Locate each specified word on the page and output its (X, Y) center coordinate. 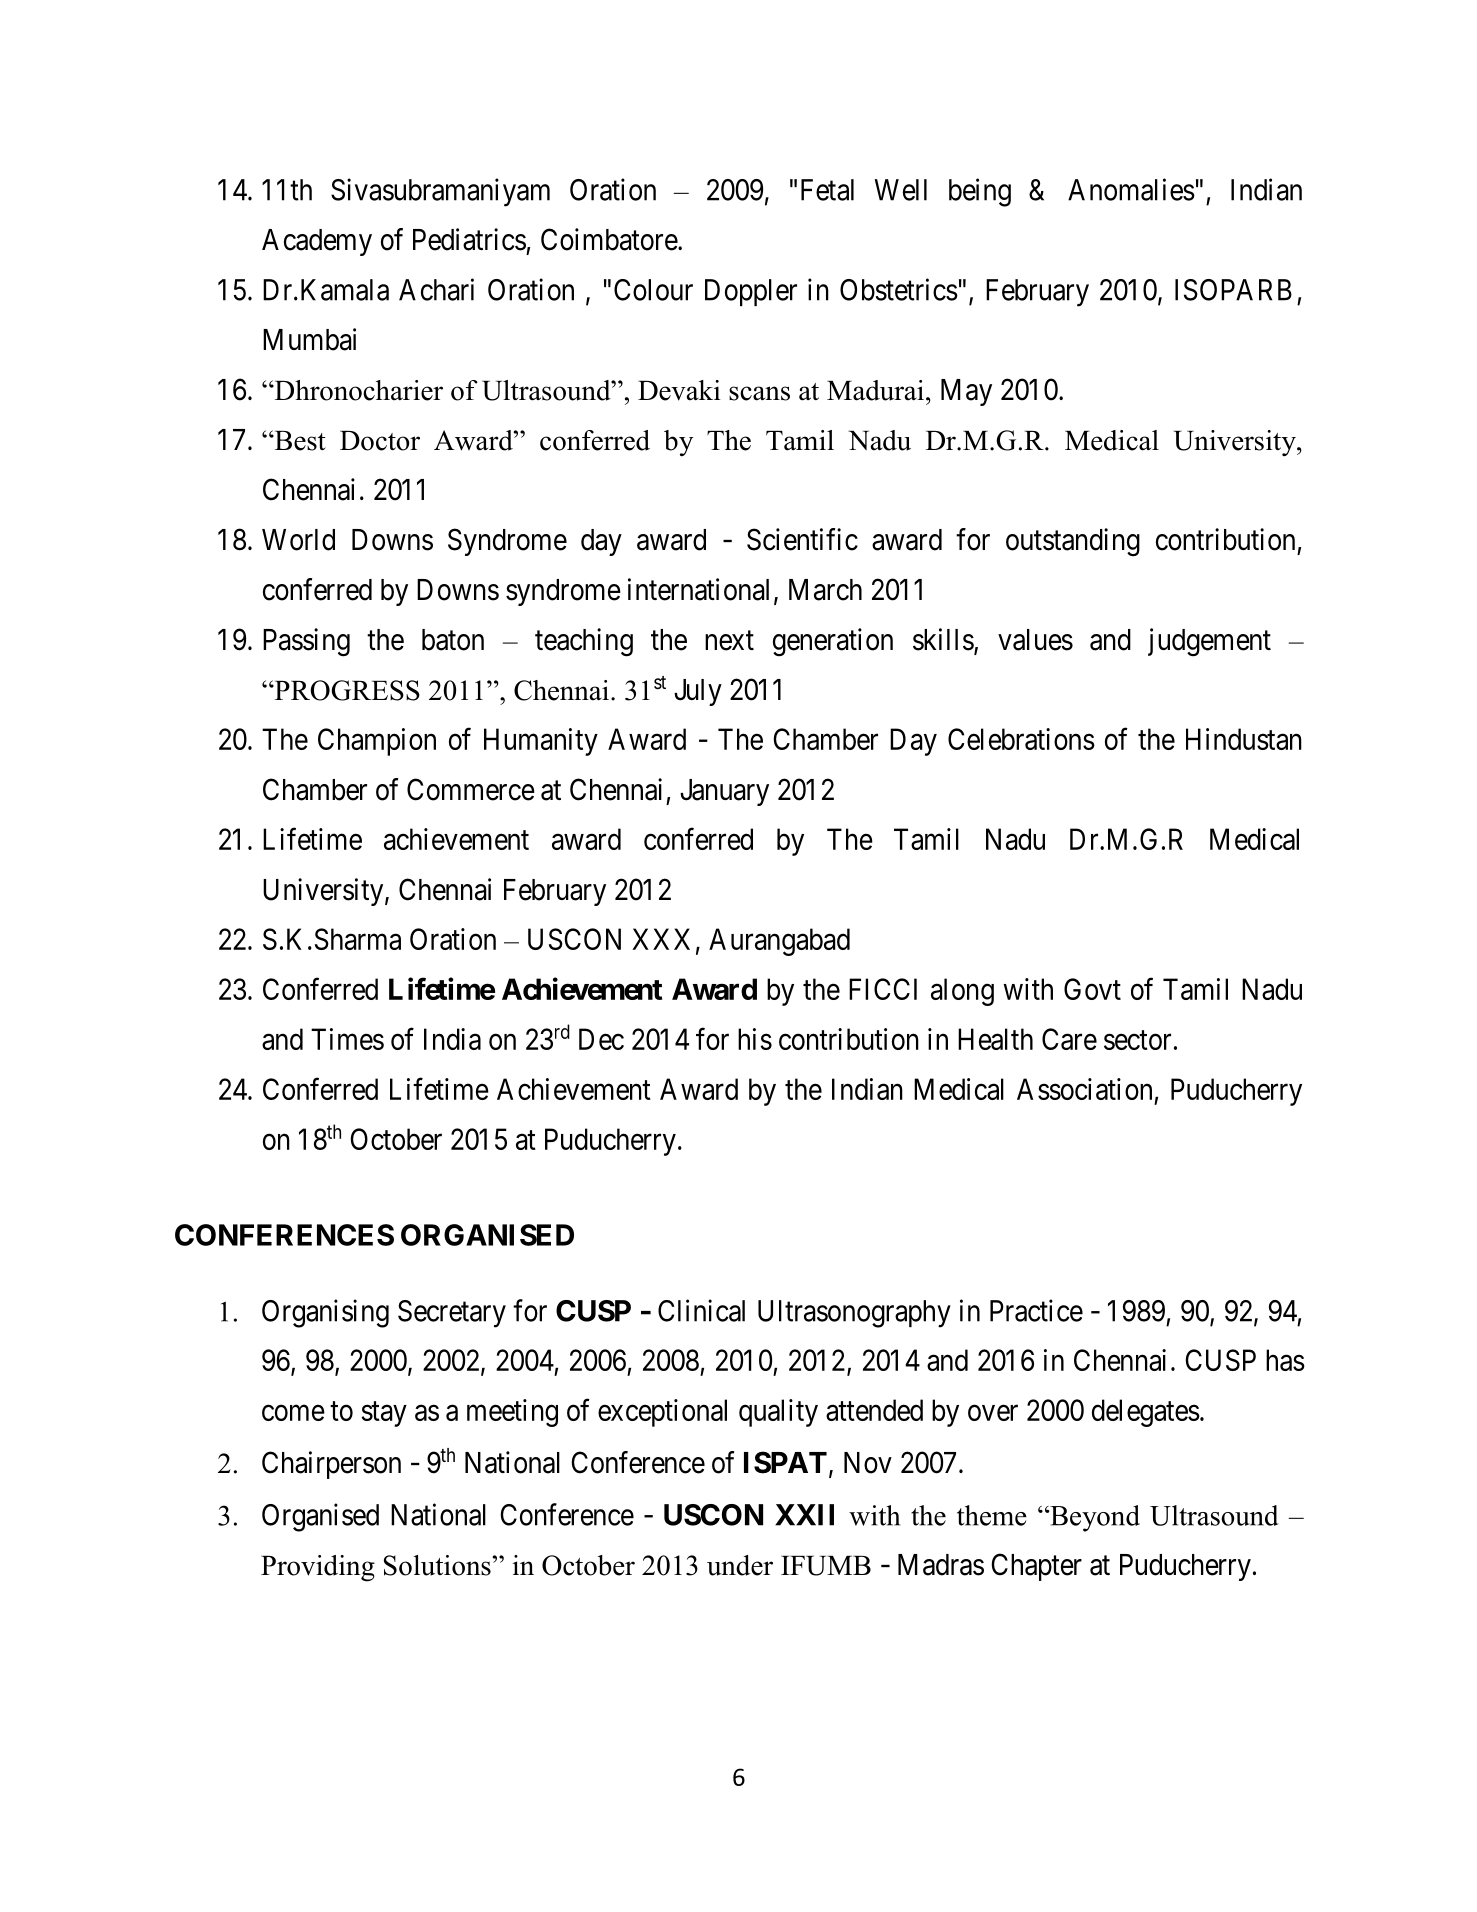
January (724, 792)
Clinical (701, 1310)
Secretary (452, 1314)
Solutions (437, 1565)
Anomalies (1131, 189)
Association (1084, 1089)
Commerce (471, 789)
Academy (317, 242)
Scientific (802, 539)
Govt (1092, 989)
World (298, 540)
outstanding (1073, 542)
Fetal (827, 190)
